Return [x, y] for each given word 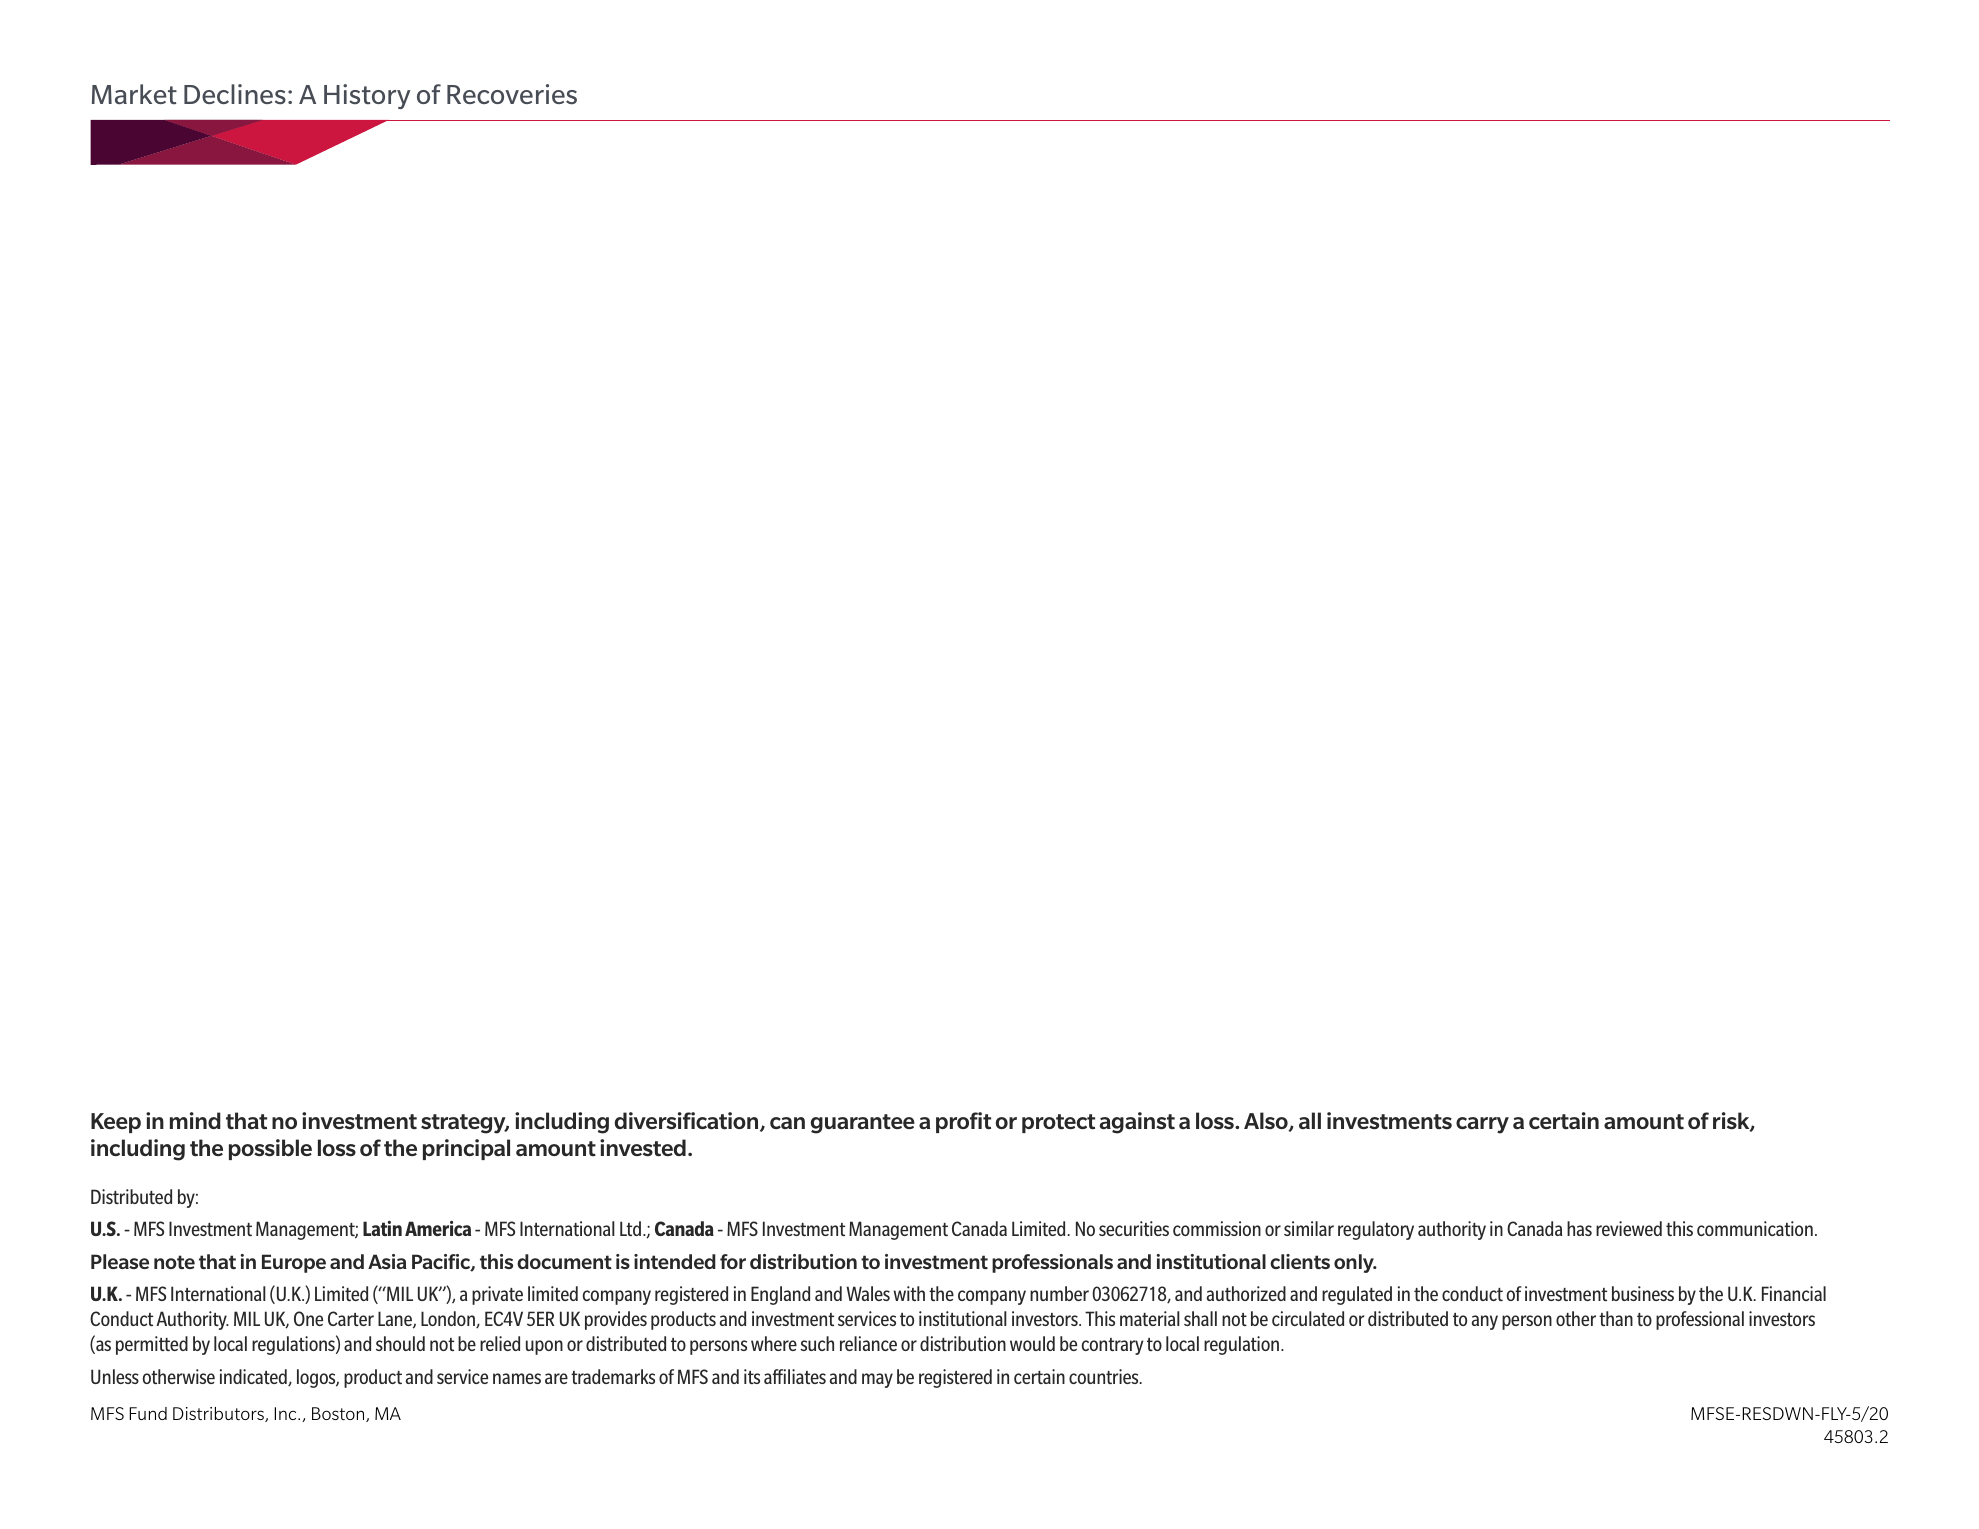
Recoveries [512, 94]
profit [963, 1122]
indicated [254, 1377]
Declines [235, 94]
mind [195, 1120]
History [367, 96]
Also [1267, 1122]
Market [134, 94]
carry [1482, 1125]
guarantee [863, 1124]
